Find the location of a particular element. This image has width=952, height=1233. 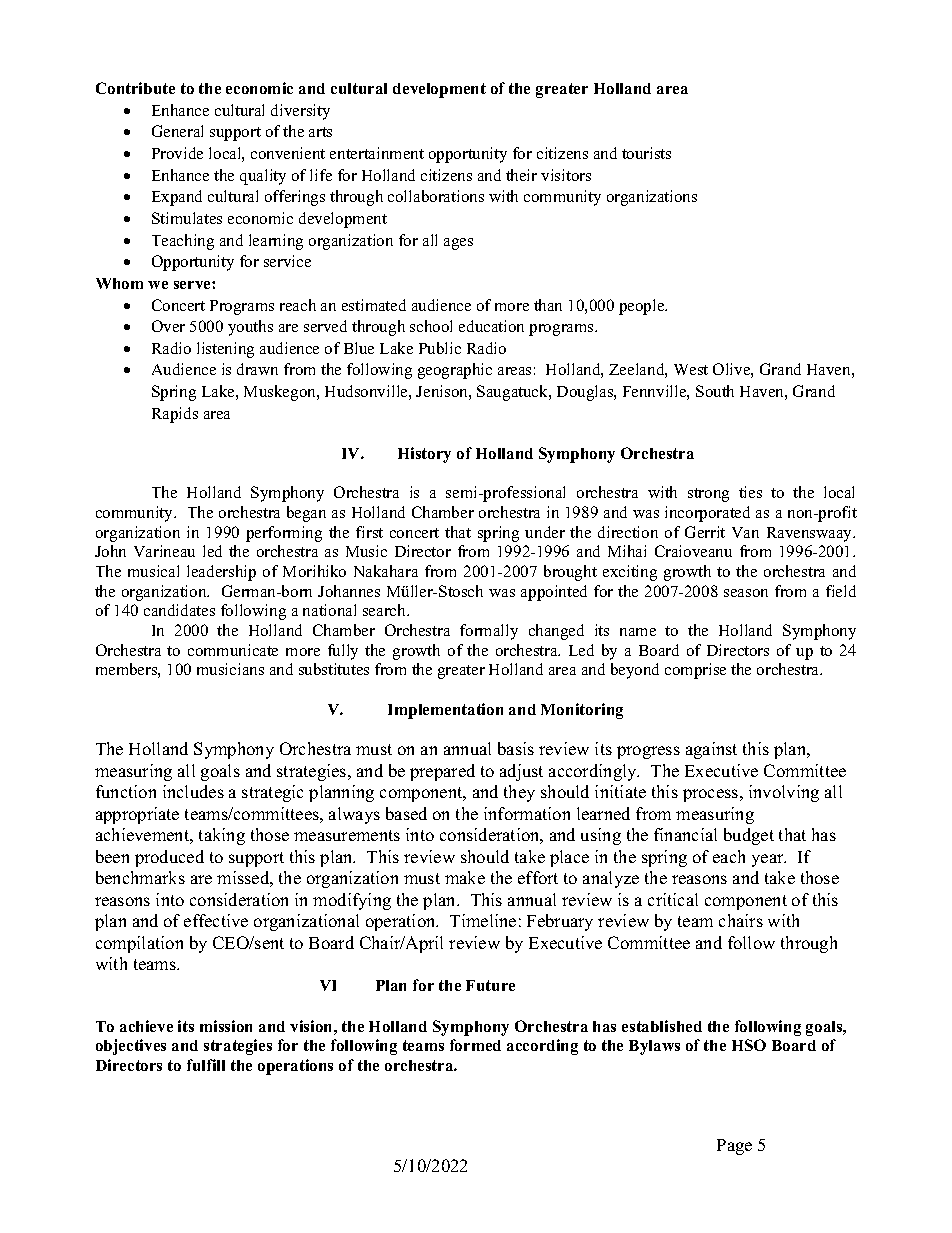

South is located at coordinates (715, 391).
